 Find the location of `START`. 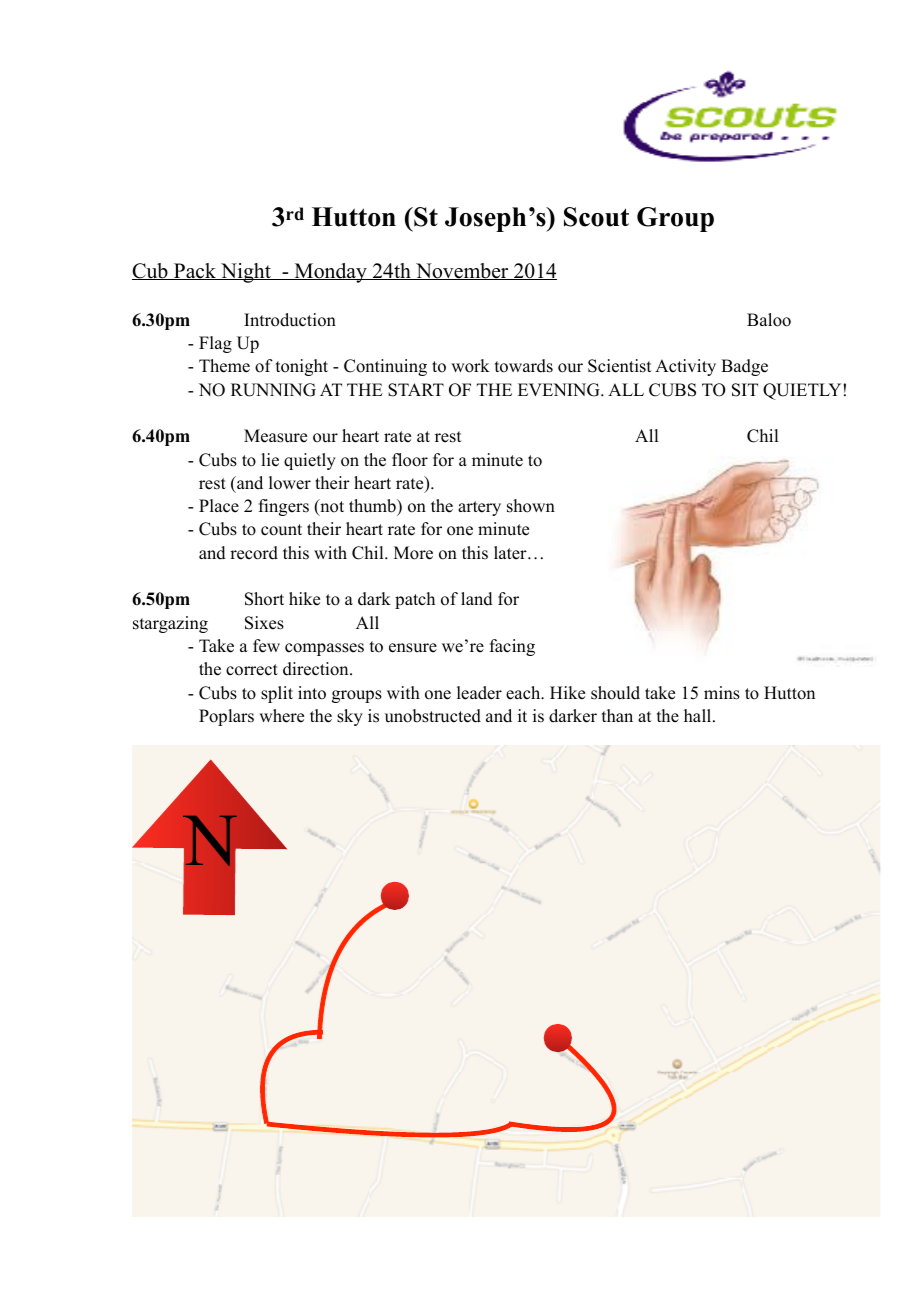

START is located at coordinates (416, 390).
